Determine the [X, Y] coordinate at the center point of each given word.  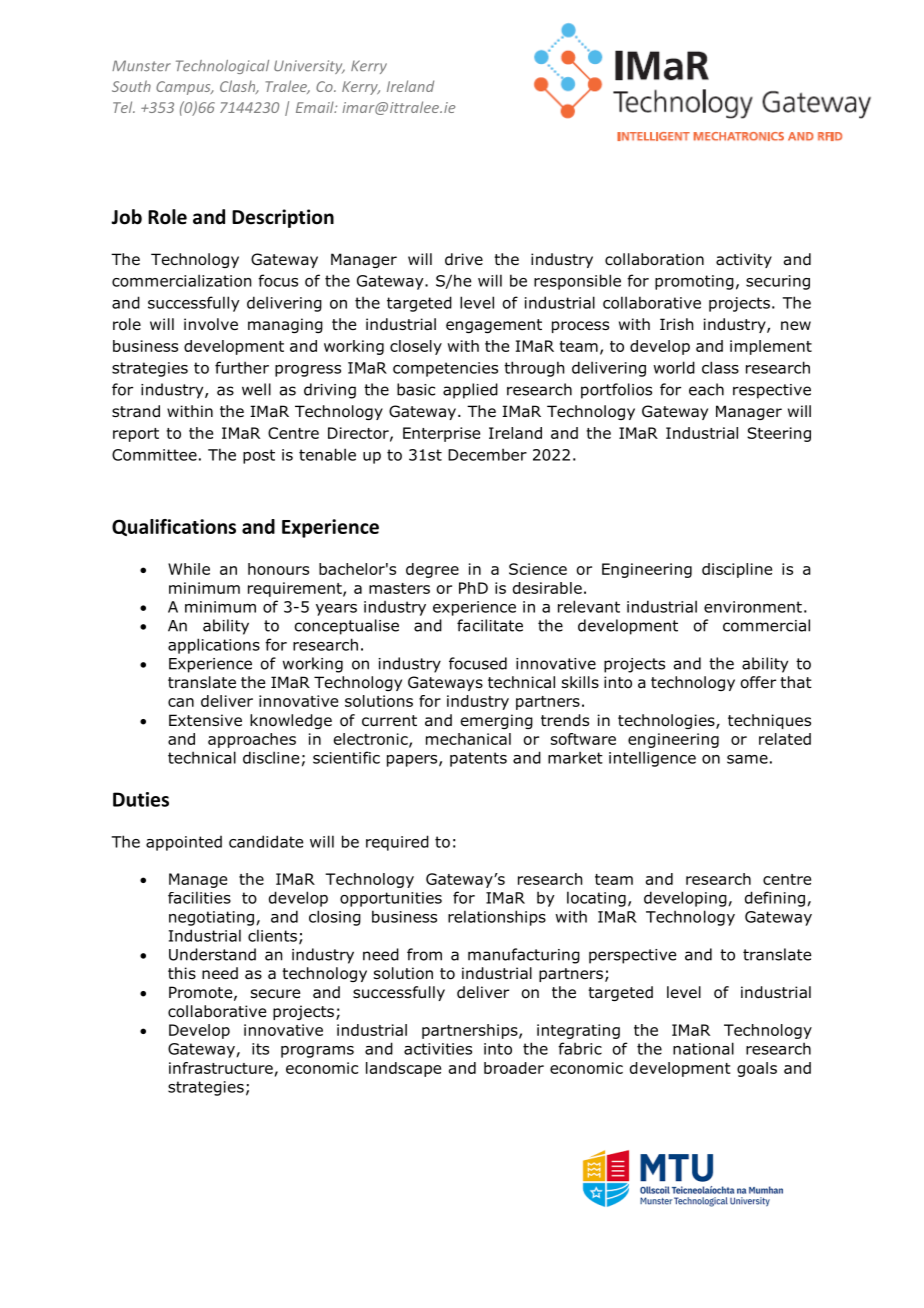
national [703, 1048]
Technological [222, 67]
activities [438, 1049]
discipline [737, 570]
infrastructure [221, 1068]
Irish [676, 324]
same [747, 759]
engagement [494, 326]
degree [432, 570]
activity [744, 260]
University [309, 67]
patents [478, 759]
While [189, 569]
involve [211, 324]
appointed [184, 843]
